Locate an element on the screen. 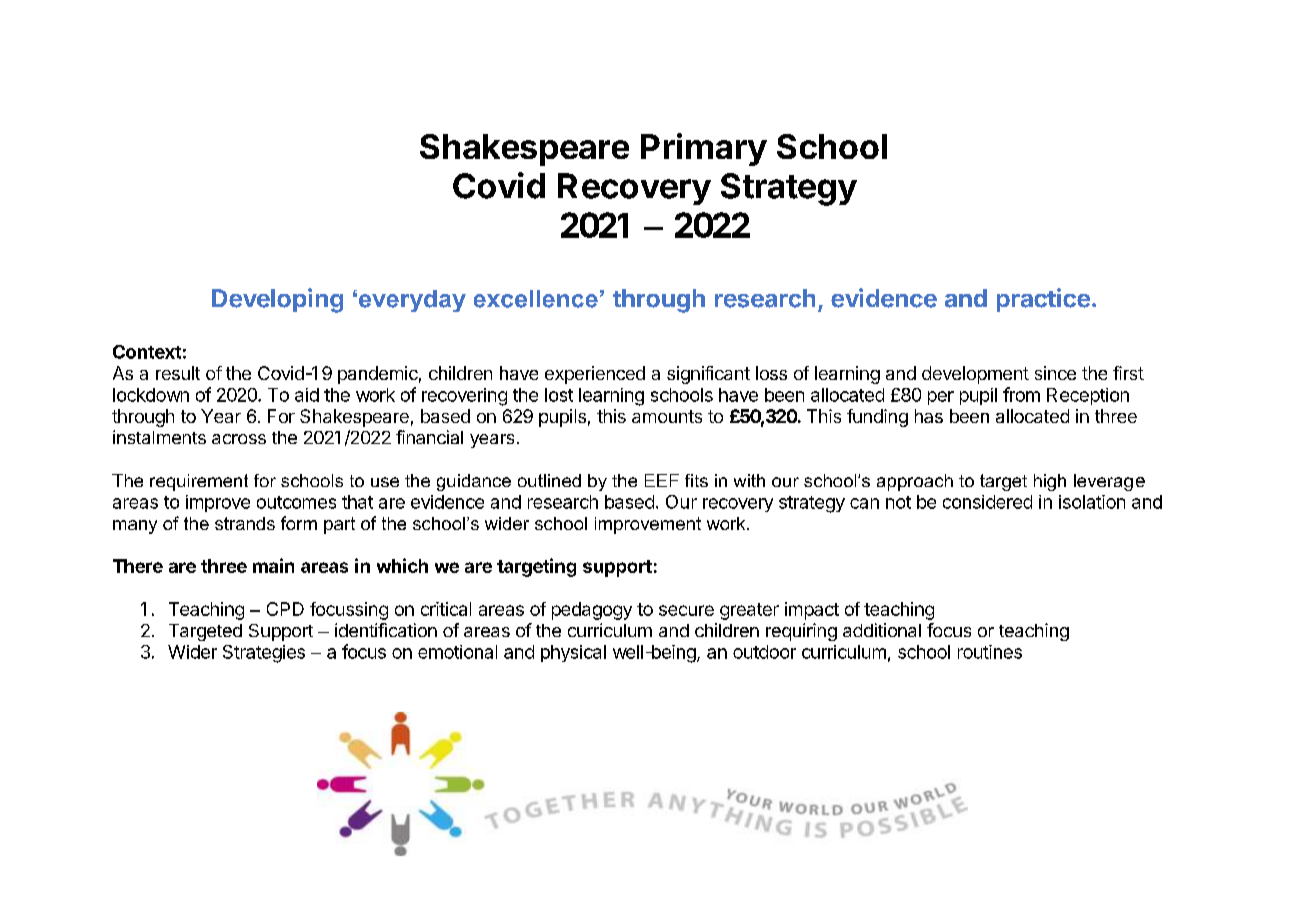 This screenshot has height=924, width=1308. amounts is located at coordinates (667, 416).
